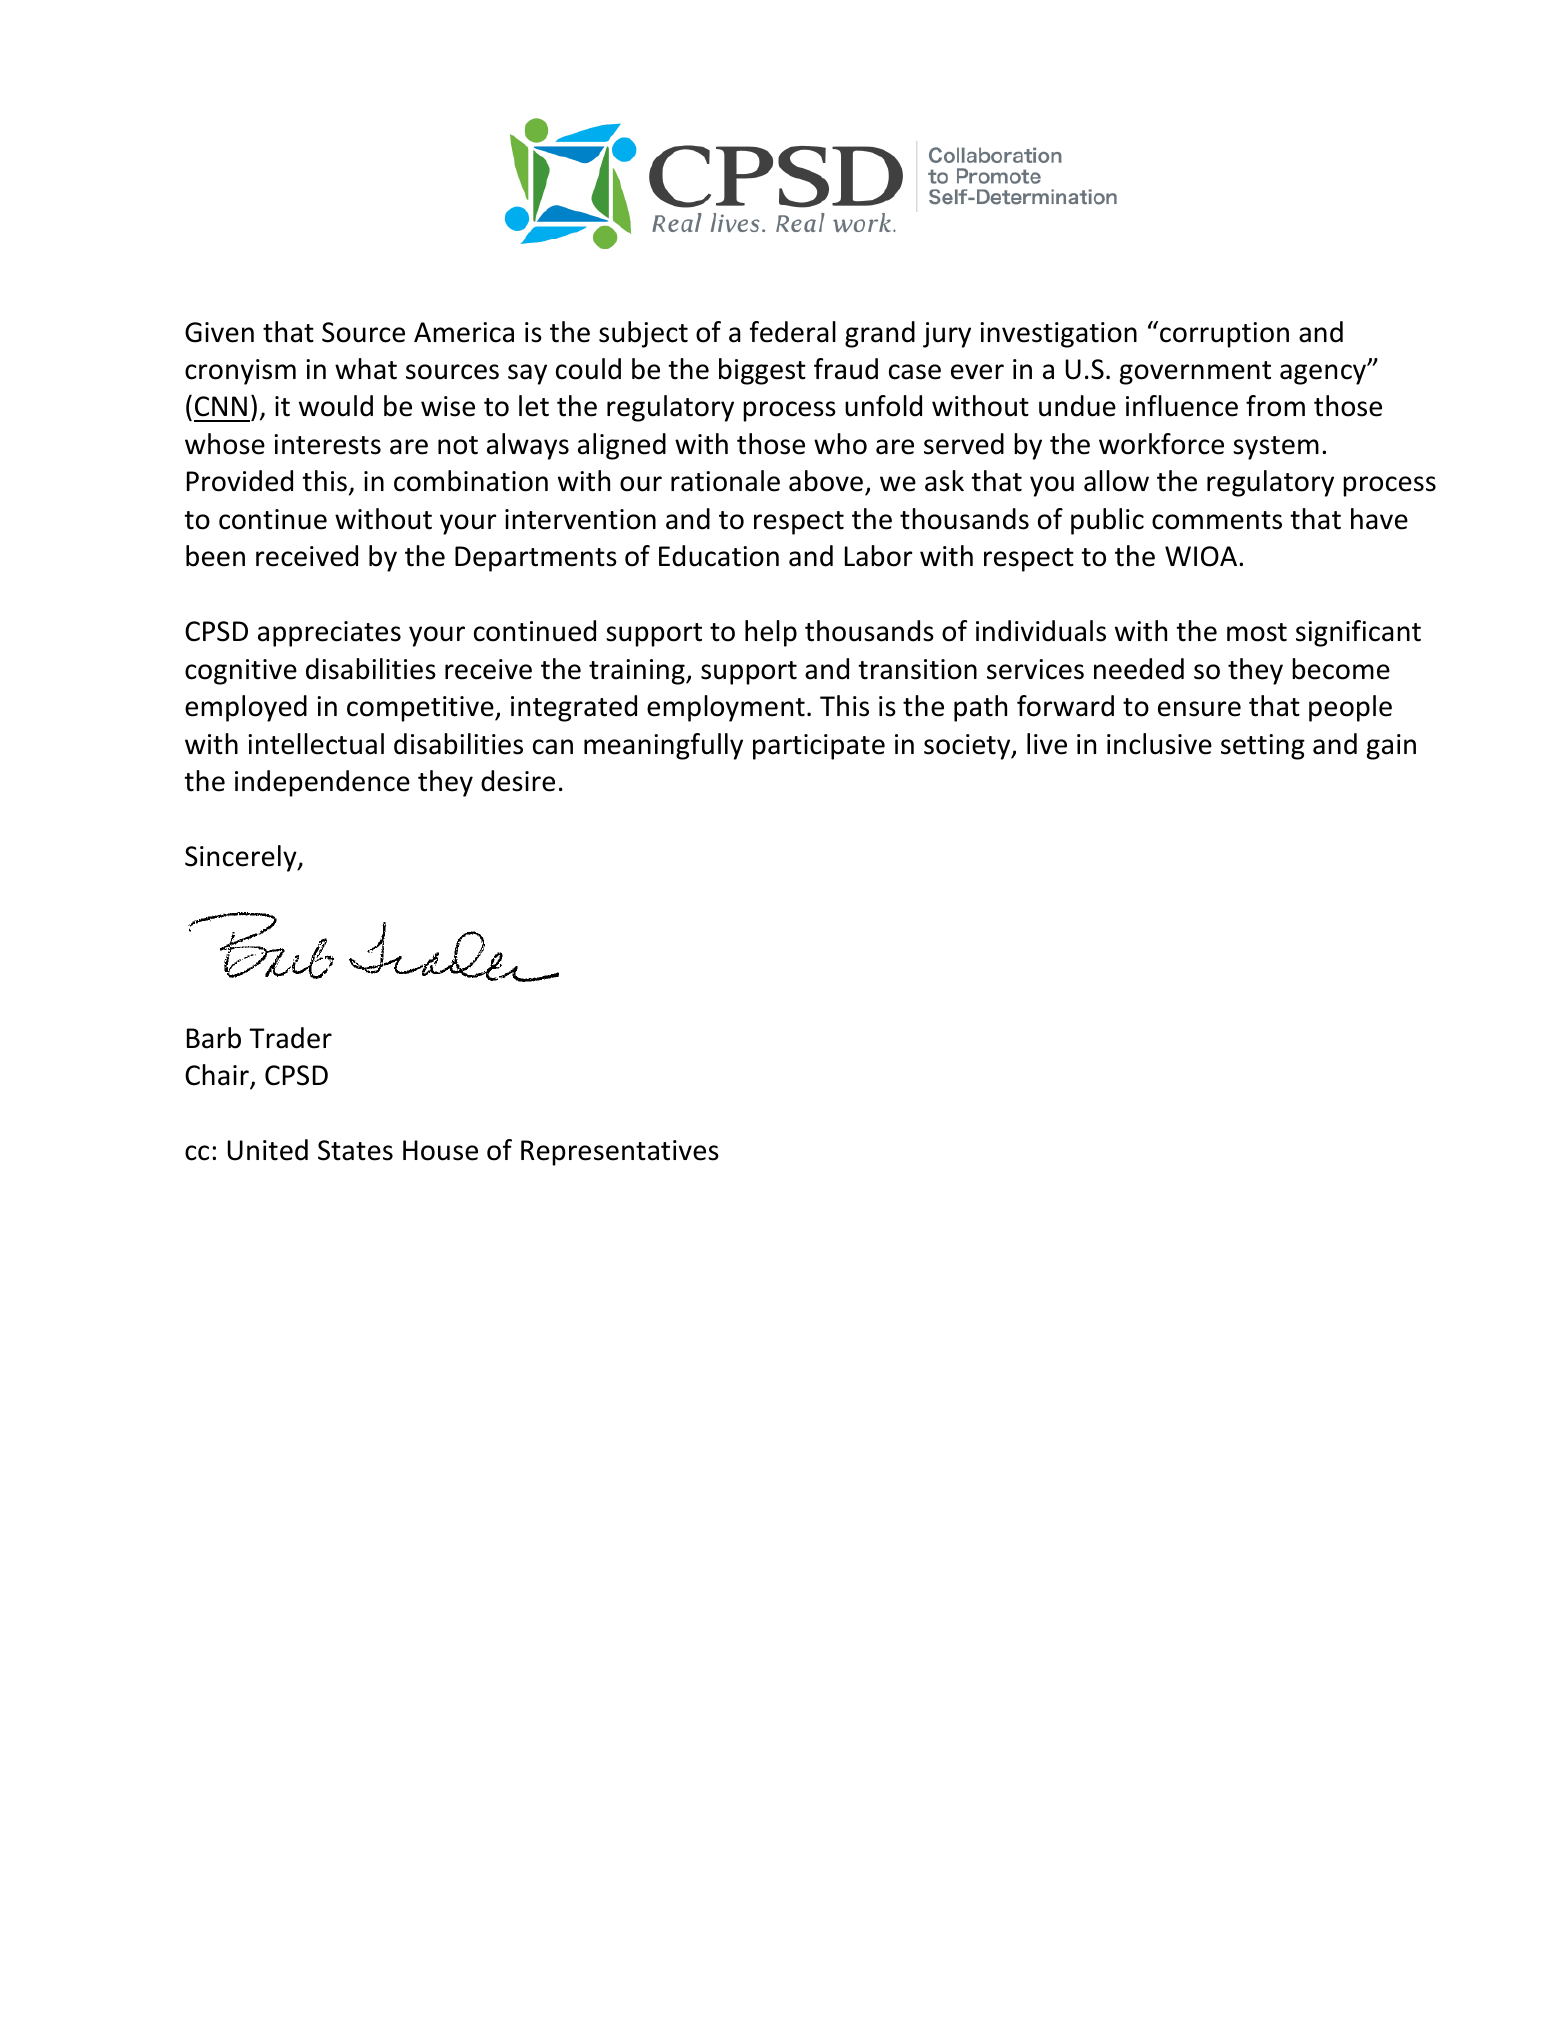  What do you see at coordinates (1217, 520) in the document?
I see `comments` at bounding box center [1217, 520].
